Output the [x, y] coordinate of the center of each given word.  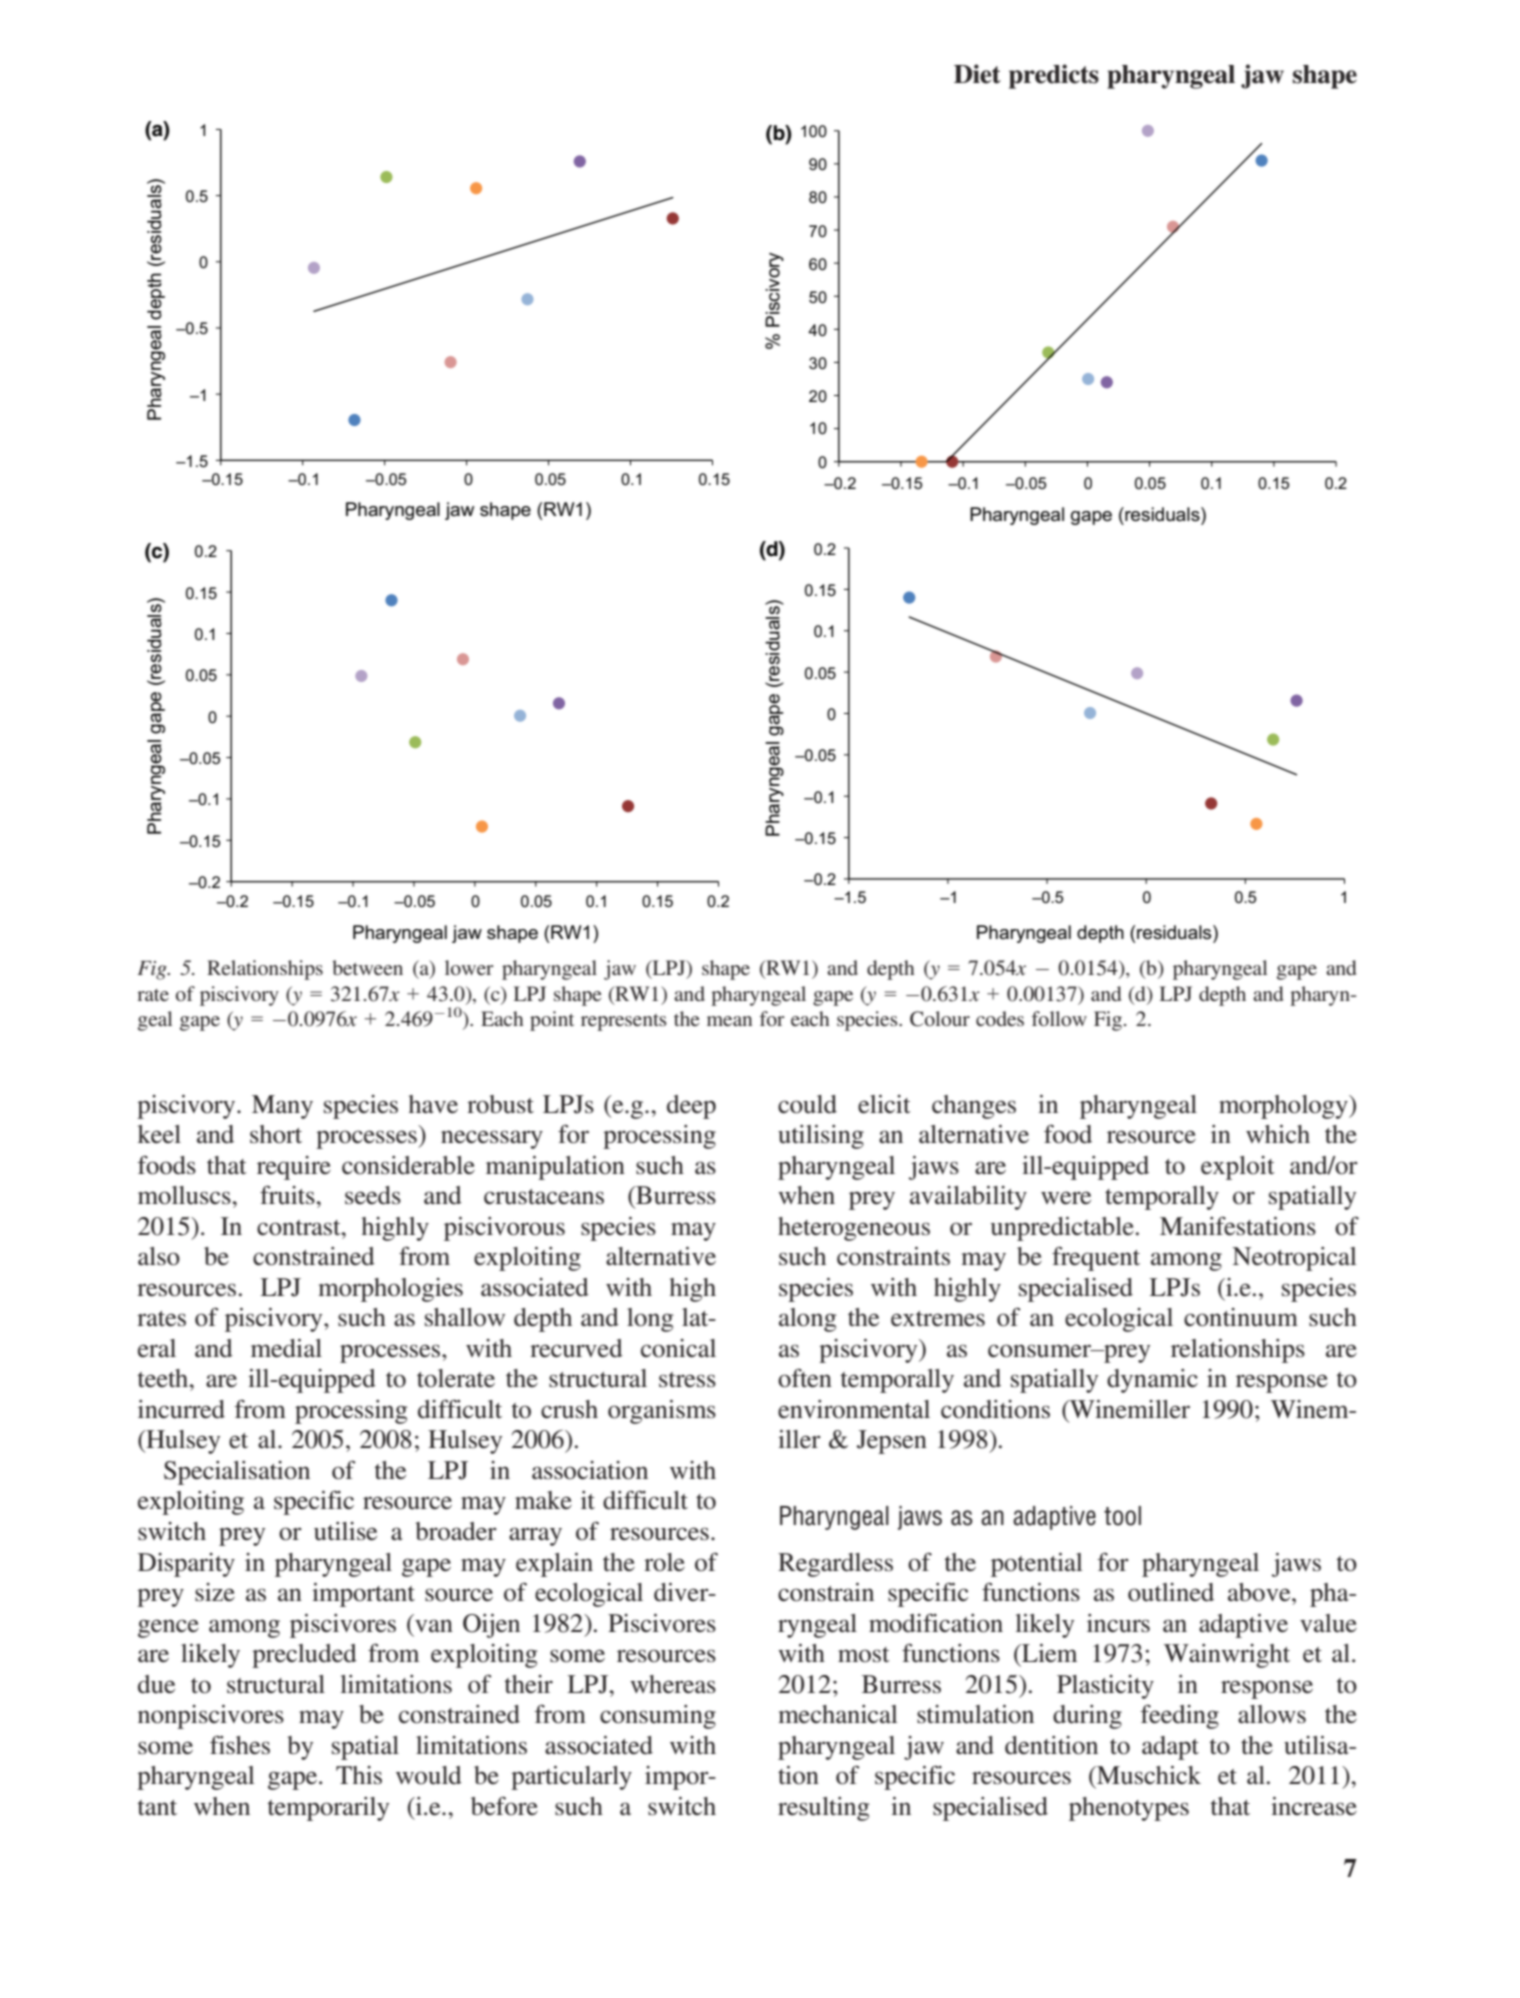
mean [729, 1021]
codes [1000, 1018]
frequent [1096, 1258]
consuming [658, 1717]
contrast [300, 1228]
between [367, 967]
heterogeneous [854, 1229]
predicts [1054, 76]
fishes [240, 1745]
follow [1059, 1018]
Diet [977, 74]
